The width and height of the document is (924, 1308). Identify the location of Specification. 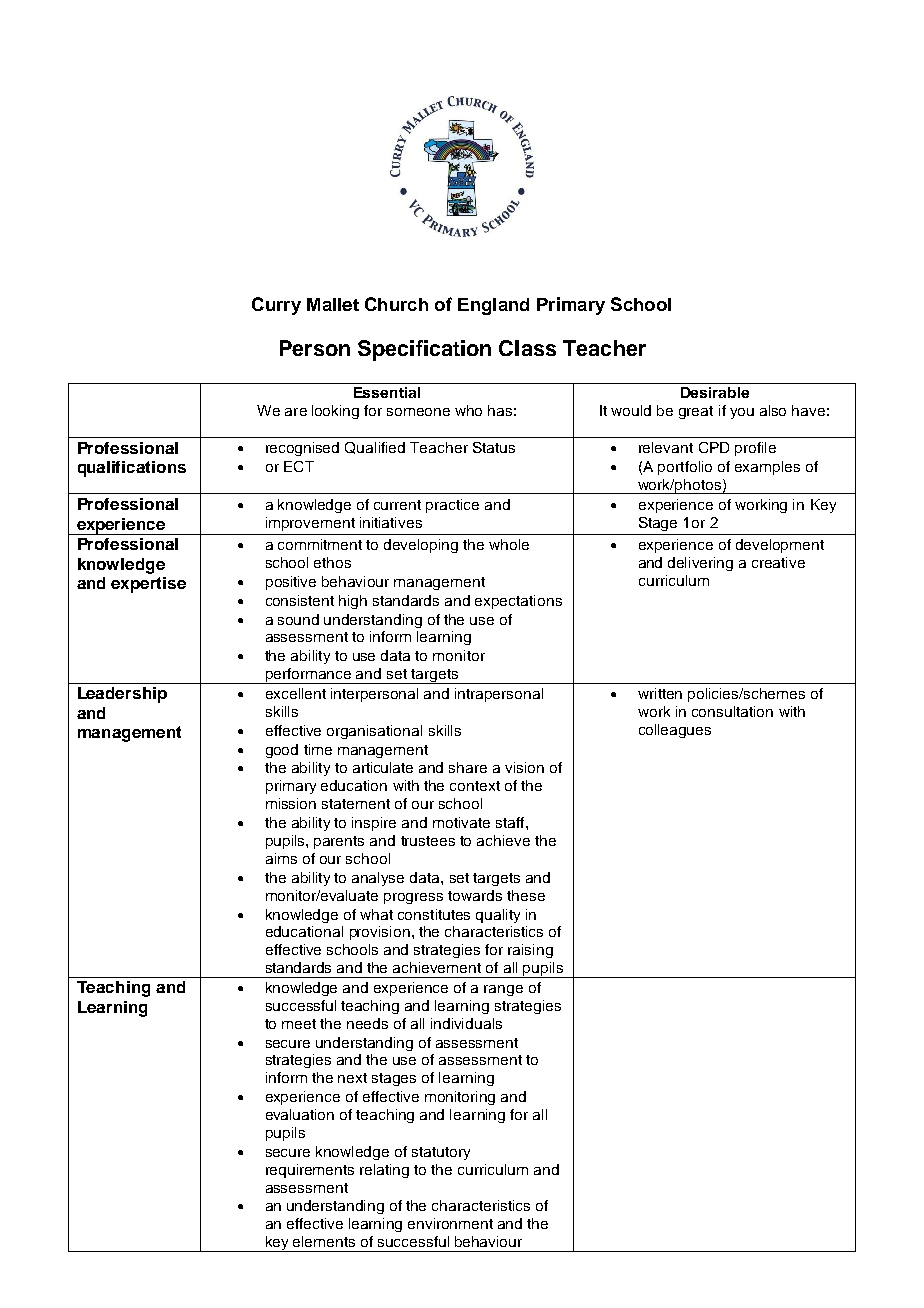
(424, 350).
